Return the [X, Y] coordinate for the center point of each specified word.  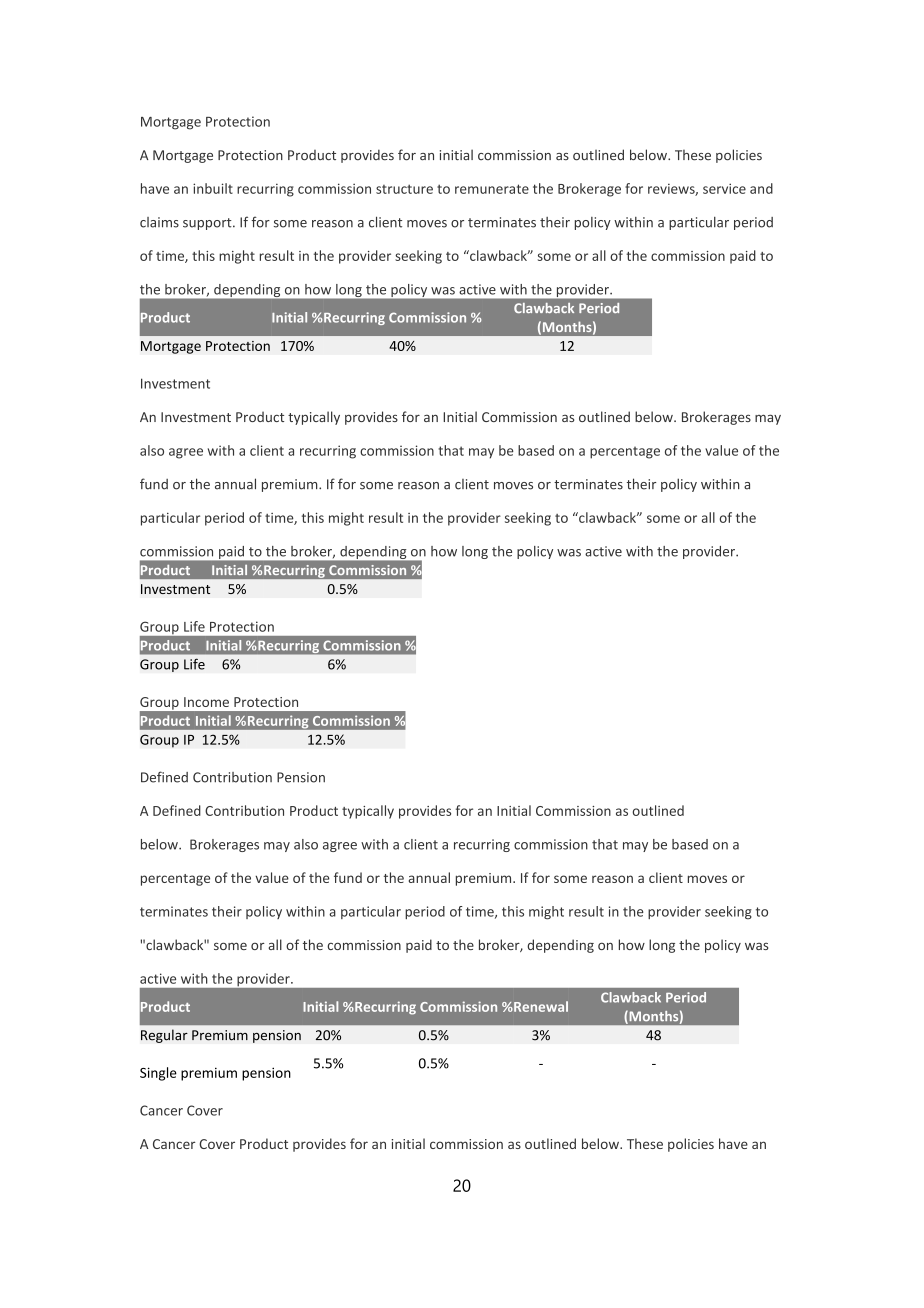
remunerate [492, 189]
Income [206, 702]
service [724, 188]
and [761, 188]
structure [404, 189]
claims [159, 222]
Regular [164, 1036]
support [208, 224]
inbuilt [213, 188]
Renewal [540, 1006]
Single [158, 1074]
